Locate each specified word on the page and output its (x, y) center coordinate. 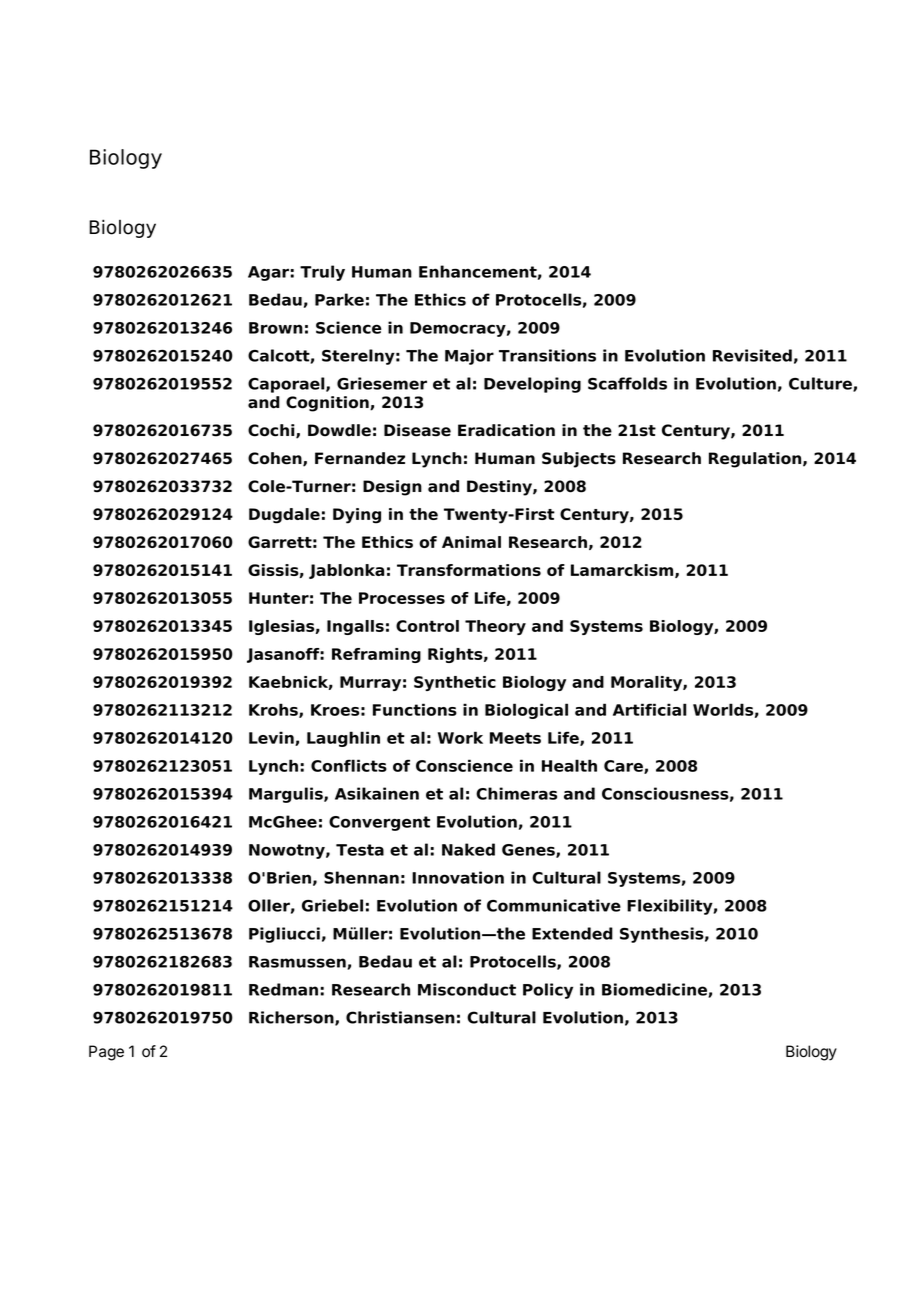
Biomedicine (655, 990)
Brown (276, 328)
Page (106, 1053)
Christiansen (400, 1017)
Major (469, 357)
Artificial (650, 709)
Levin (272, 738)
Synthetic (455, 683)
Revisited (752, 355)
